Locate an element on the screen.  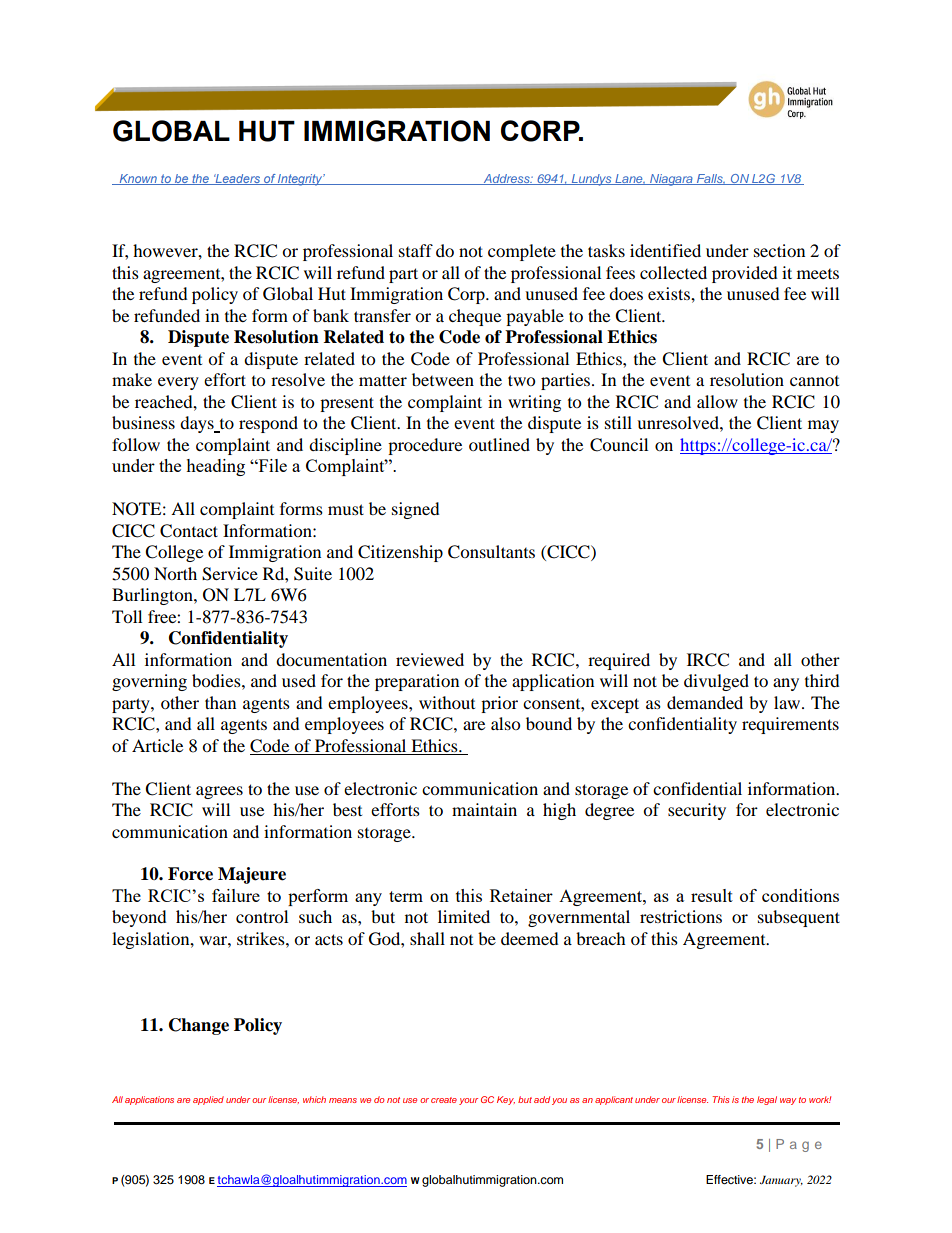
result is located at coordinates (712, 895).
